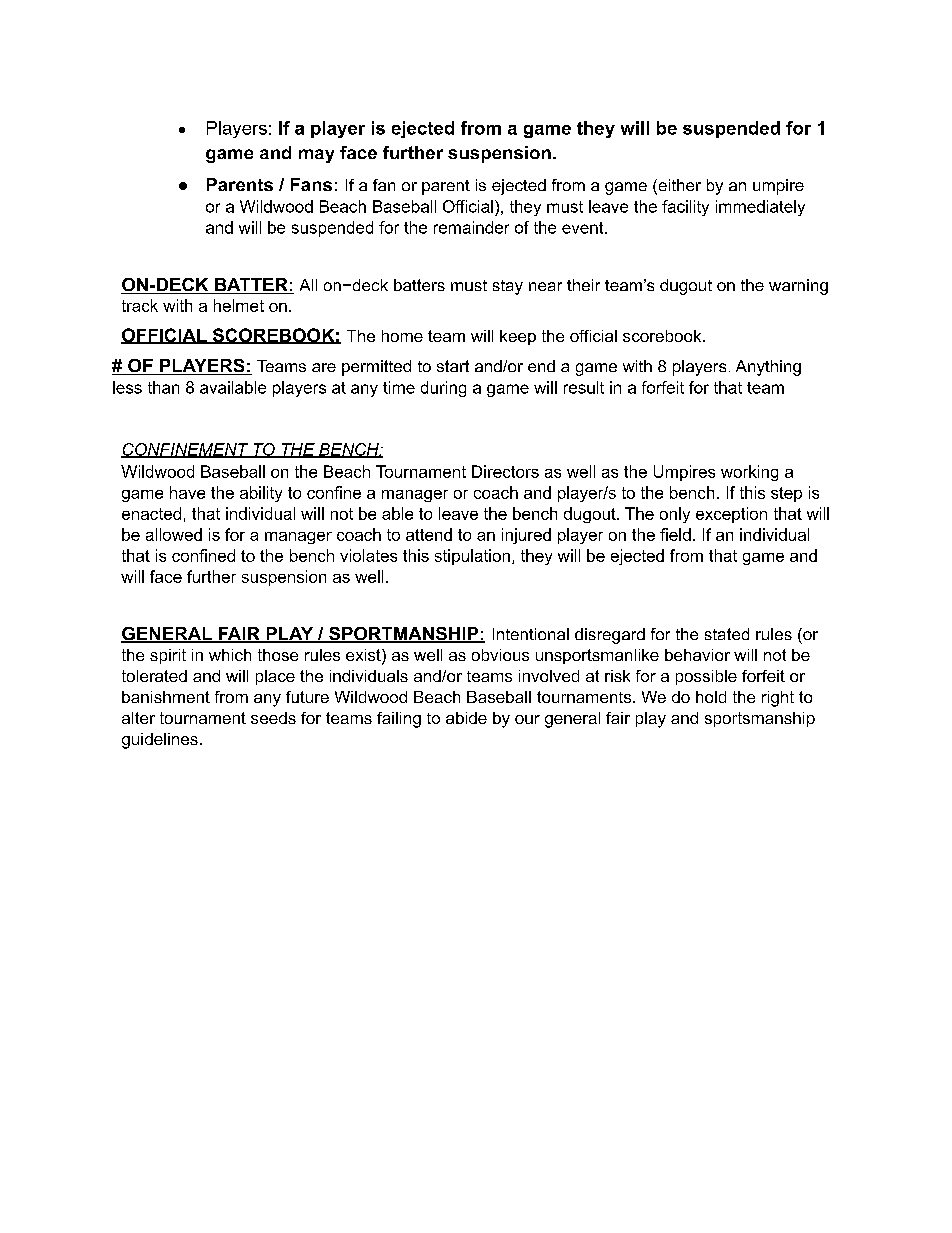 This screenshot has height=1233, width=952. What do you see at coordinates (140, 305) in the screenshot?
I see `track` at bounding box center [140, 305].
